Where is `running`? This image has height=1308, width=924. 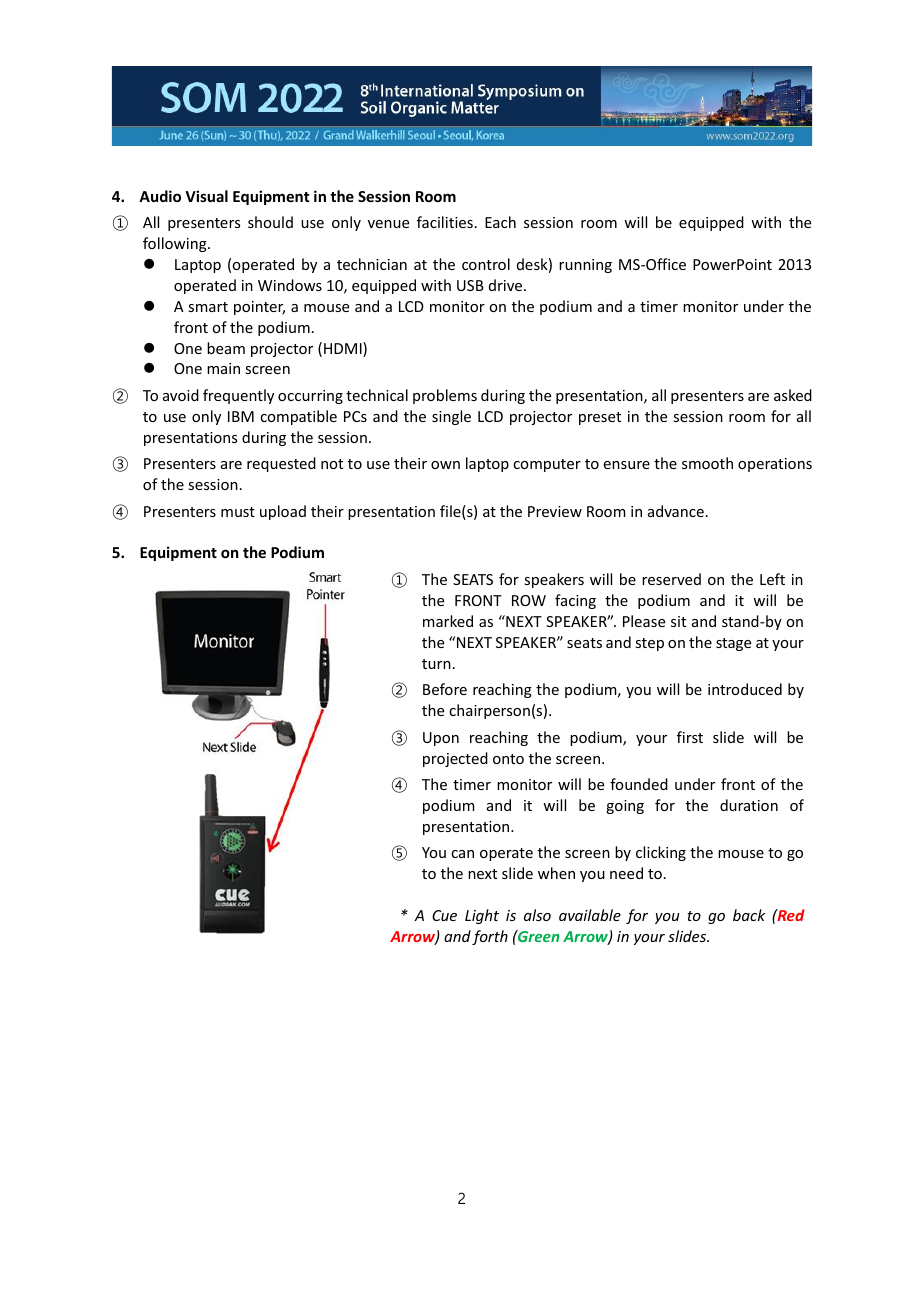
running is located at coordinates (585, 266).
